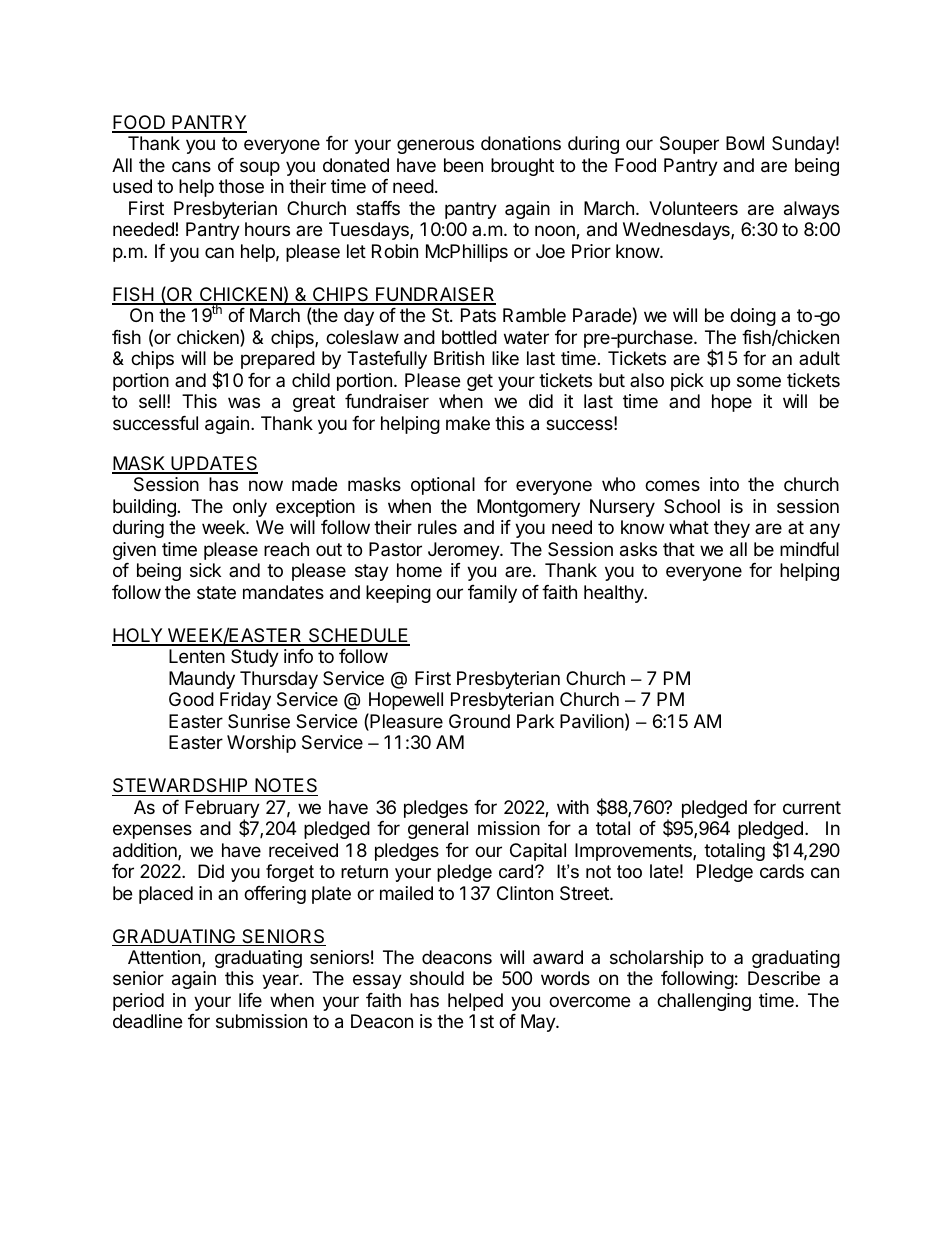 This screenshot has width=952, height=1233. Describe the element at coordinates (197, 656) in the screenshot. I see `Lenten` at that location.
